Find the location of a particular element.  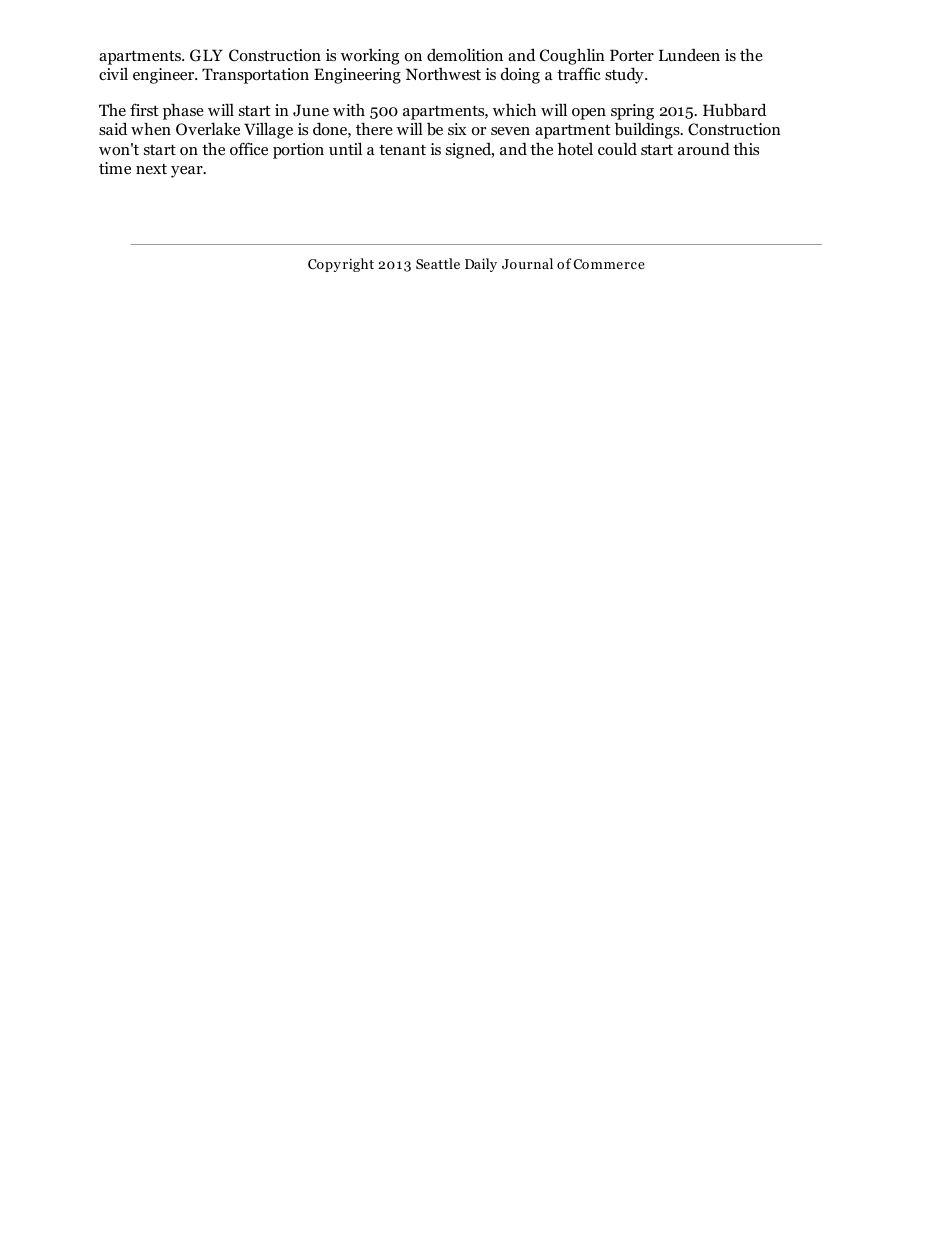

six is located at coordinates (457, 129).
